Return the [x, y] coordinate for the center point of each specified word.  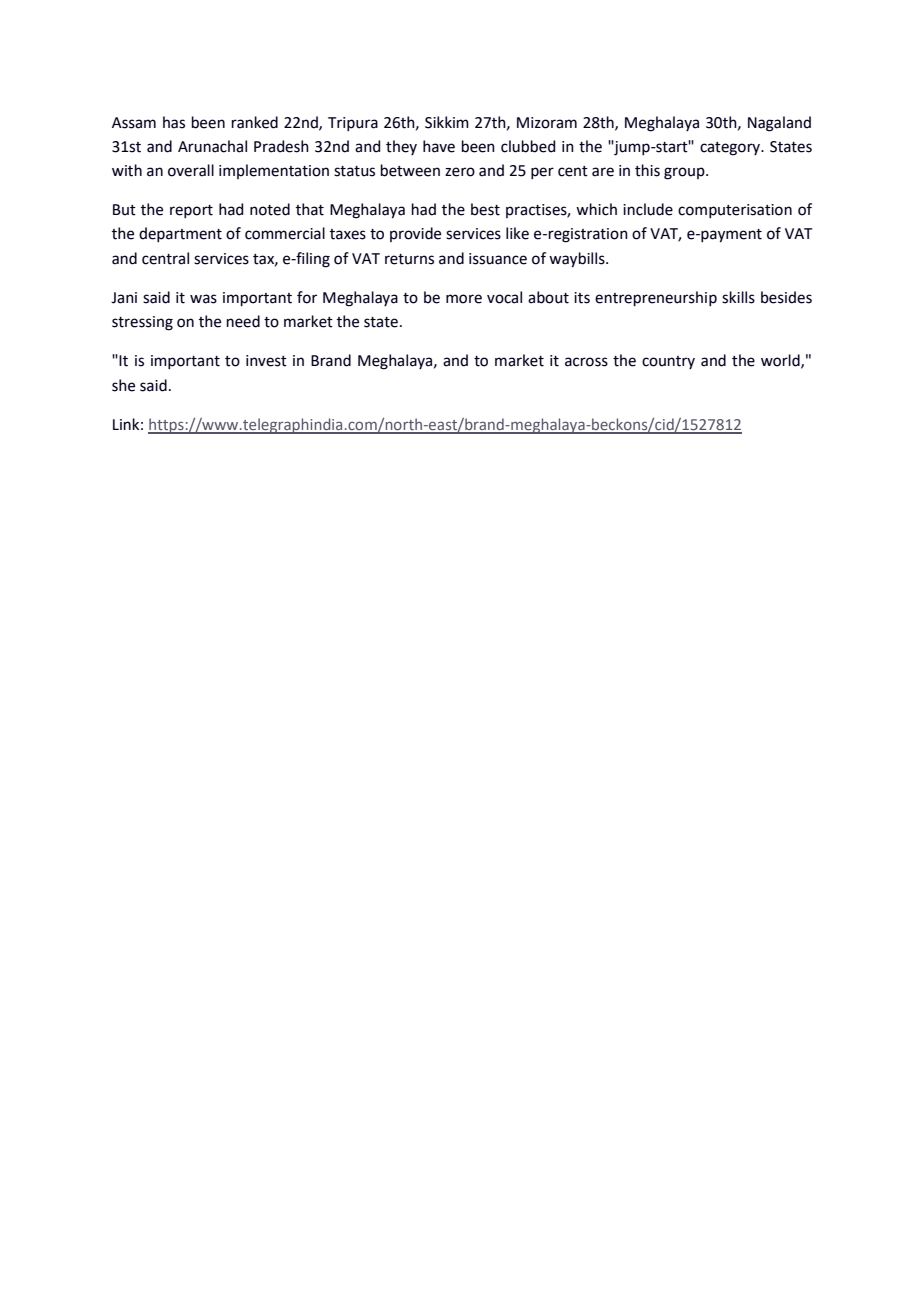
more [464, 299]
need [243, 321]
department [180, 234]
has [174, 122]
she [123, 385]
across [586, 362]
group [685, 173]
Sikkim [447, 122]
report [191, 211]
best [485, 209]
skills [738, 297]
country [668, 362]
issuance [498, 259]
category [731, 149]
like [517, 233]
